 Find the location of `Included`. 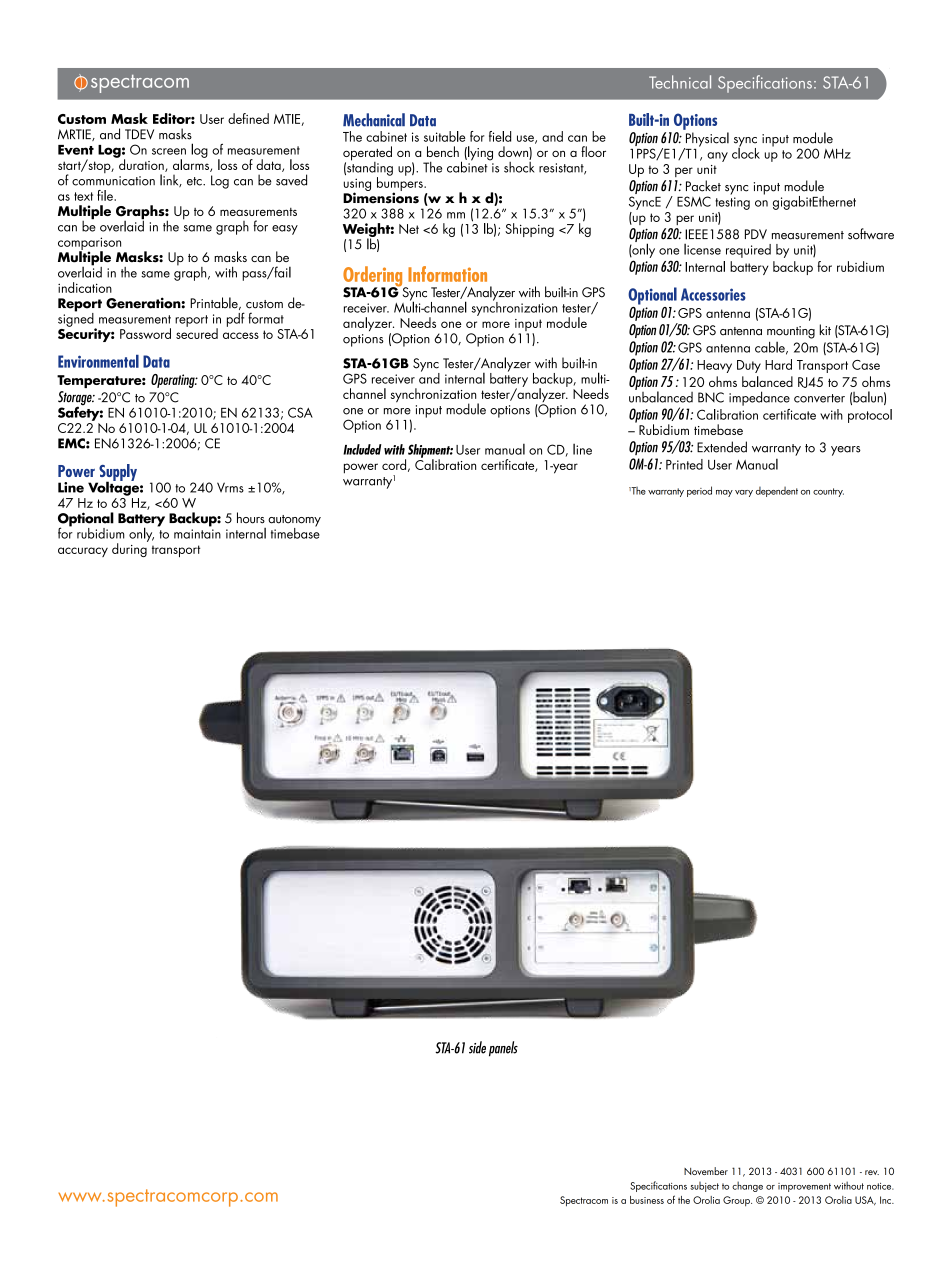

Included is located at coordinates (362, 449).
